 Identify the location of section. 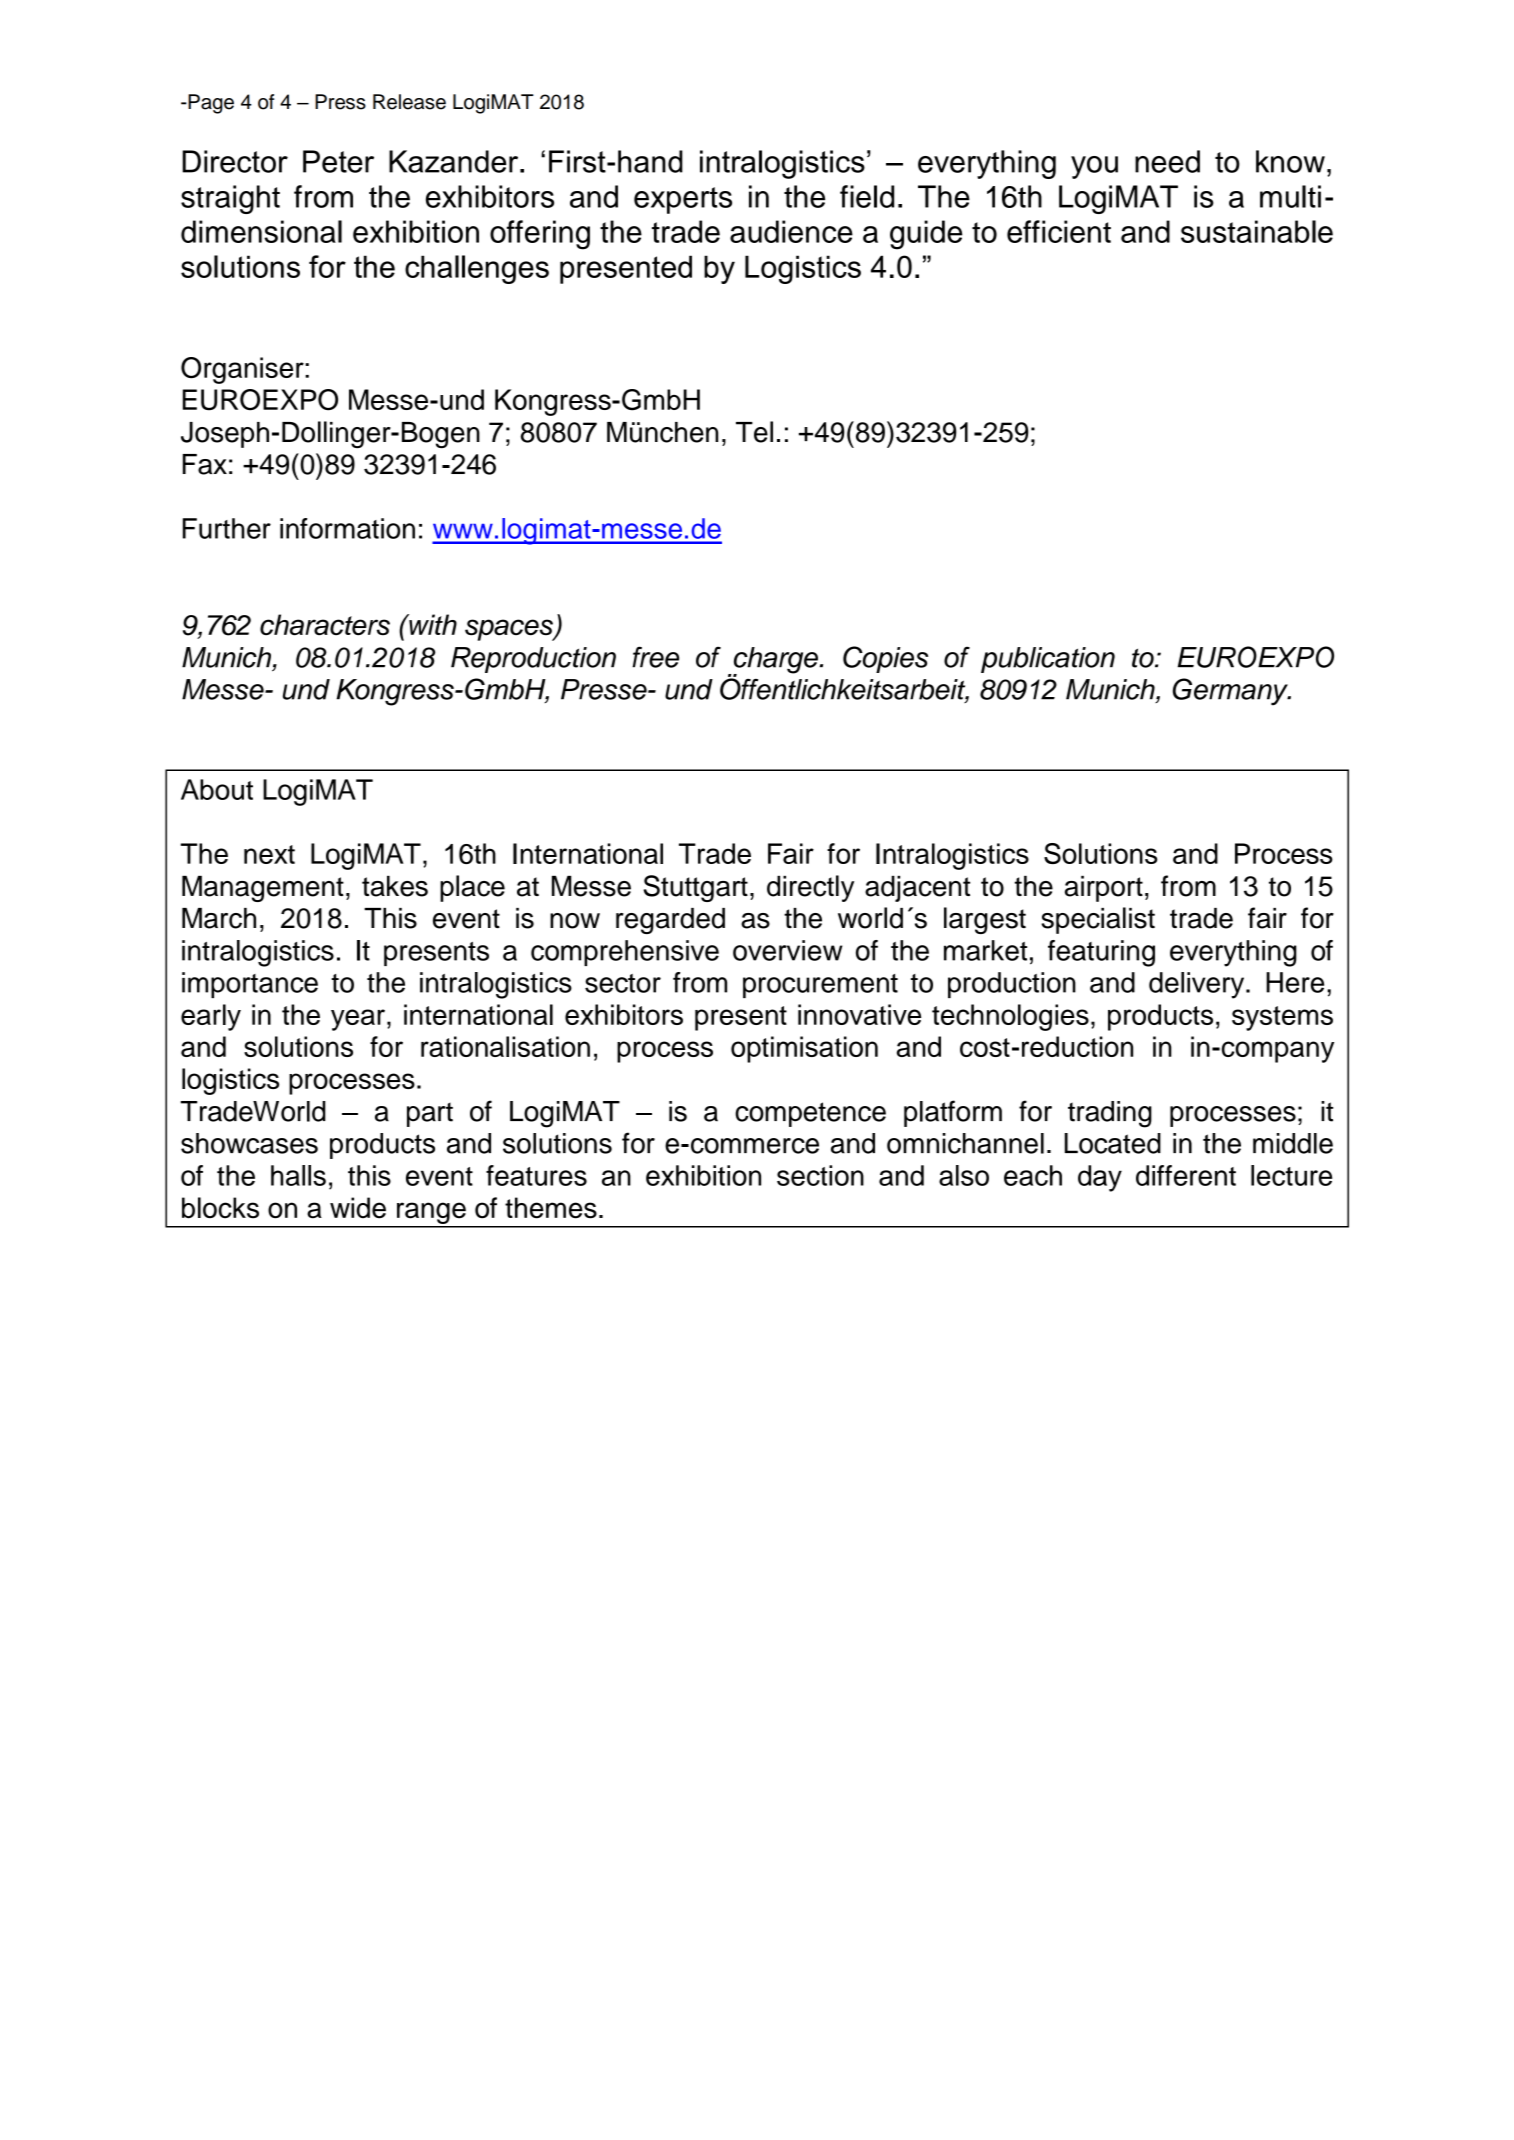
(820, 1175).
